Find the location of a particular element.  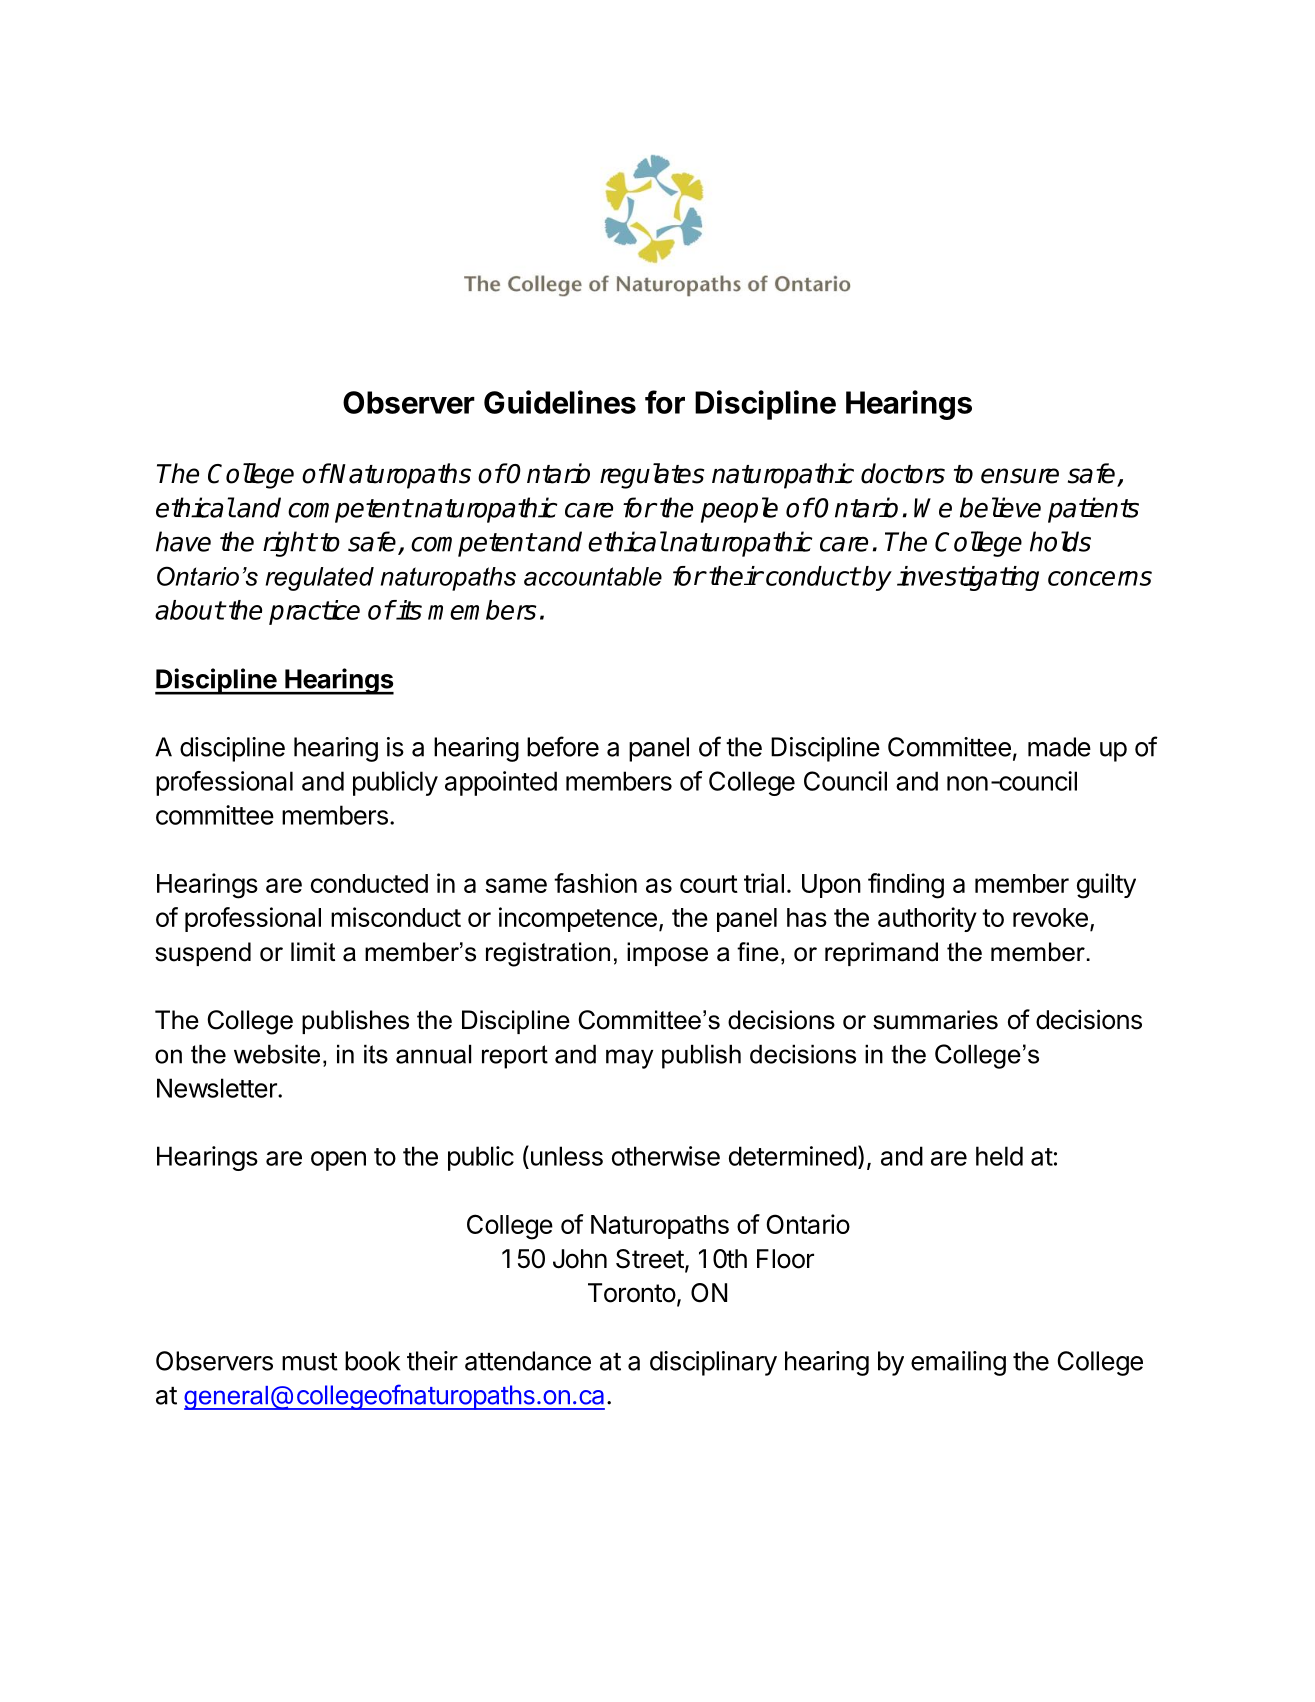

Toronto is located at coordinates (632, 1293).
